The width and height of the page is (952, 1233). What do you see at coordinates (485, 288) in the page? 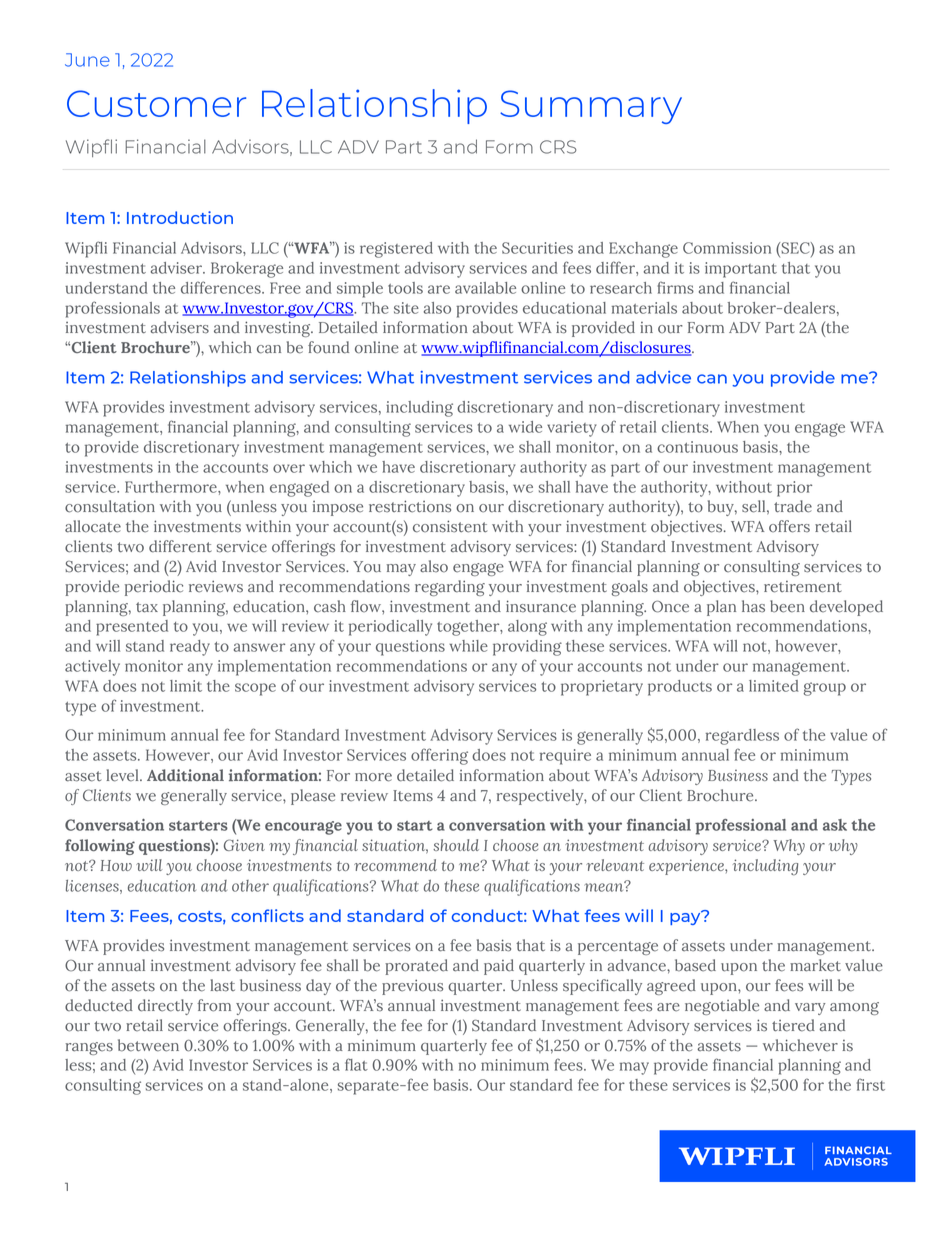
I see `available` at bounding box center [485, 288].
